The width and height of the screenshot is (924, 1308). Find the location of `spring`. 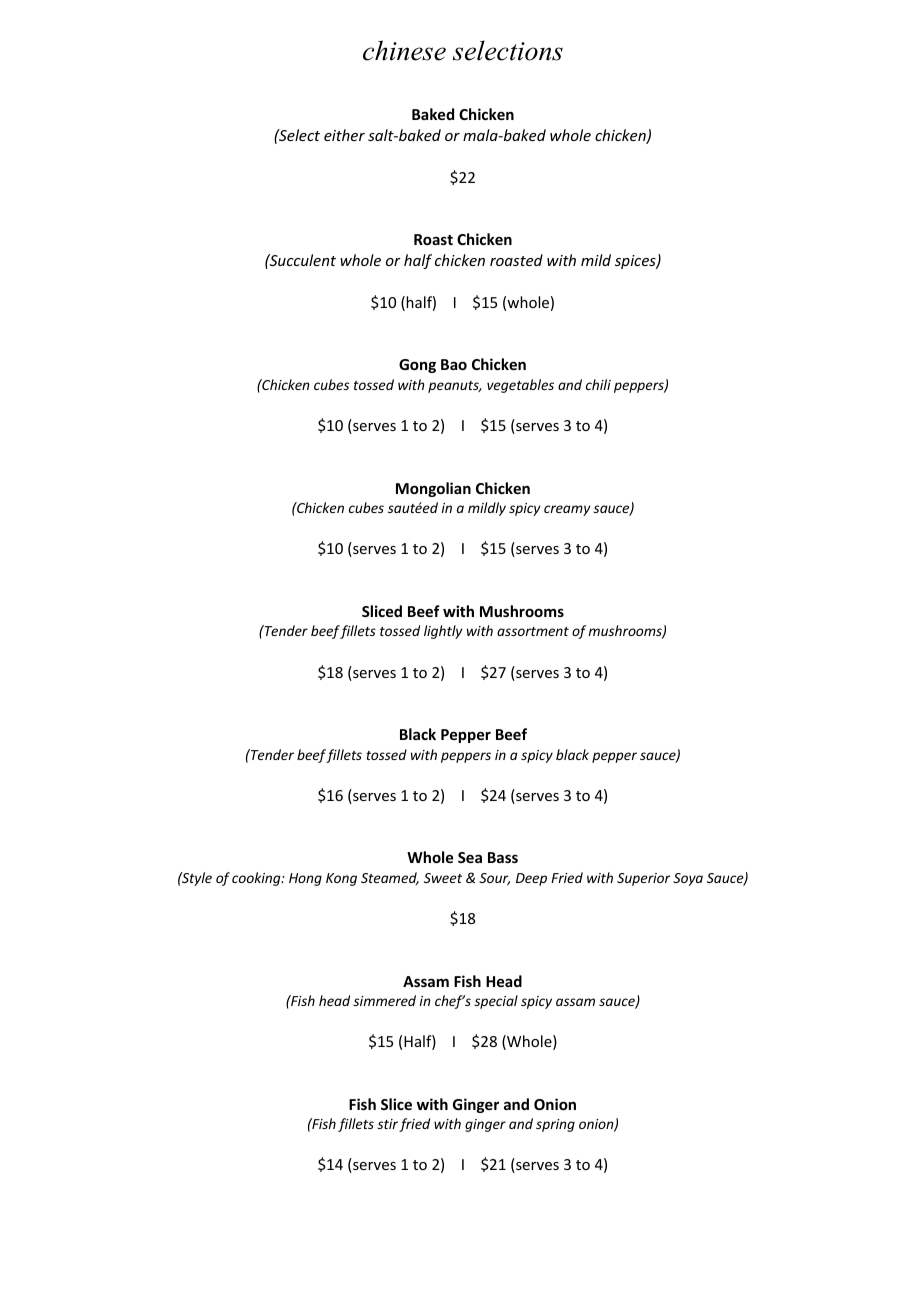

spring is located at coordinates (555, 1125).
